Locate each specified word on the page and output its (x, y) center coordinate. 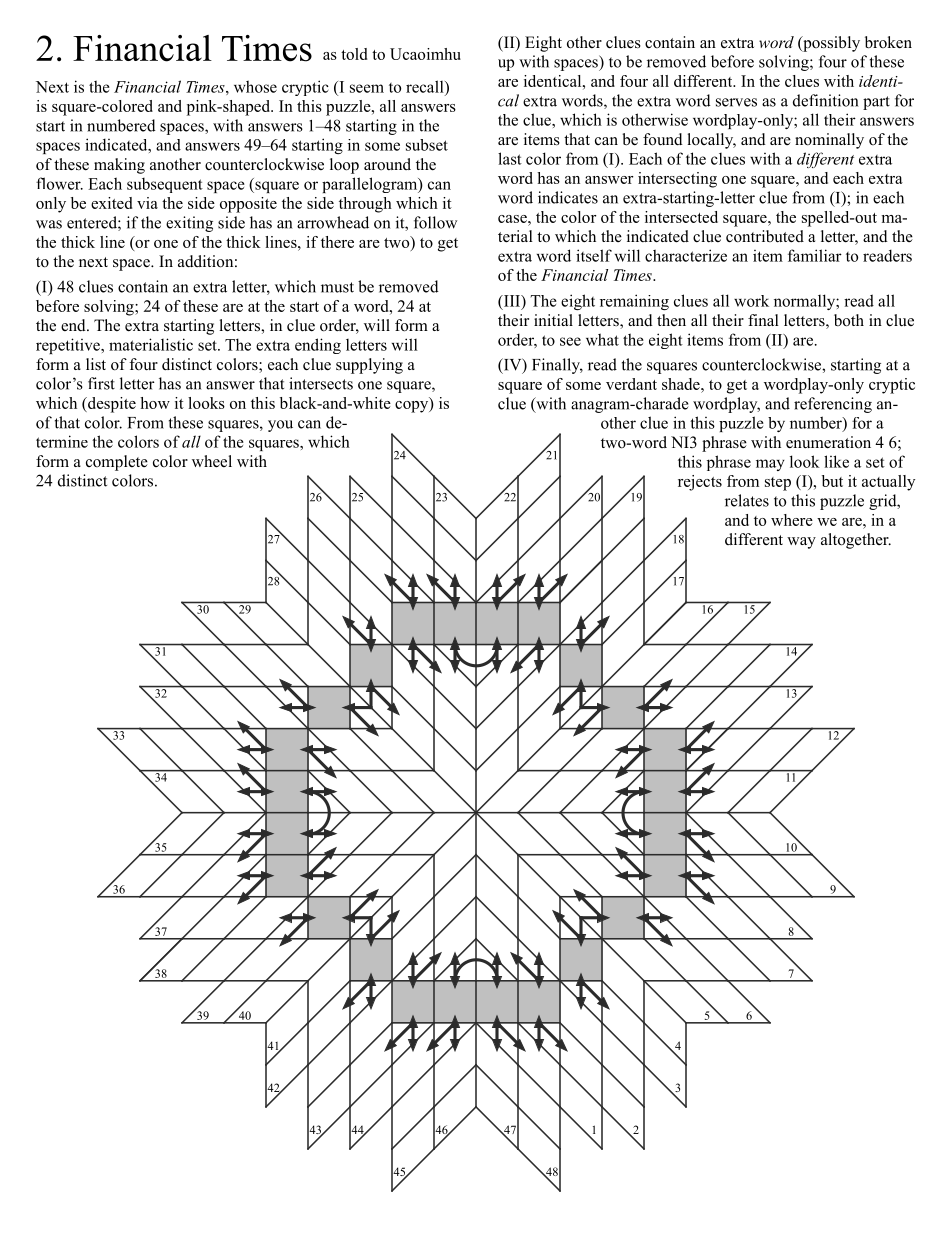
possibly (830, 44)
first (101, 383)
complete (117, 463)
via (147, 203)
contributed (765, 236)
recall (426, 86)
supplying (369, 366)
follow (435, 222)
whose (255, 86)
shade (682, 384)
